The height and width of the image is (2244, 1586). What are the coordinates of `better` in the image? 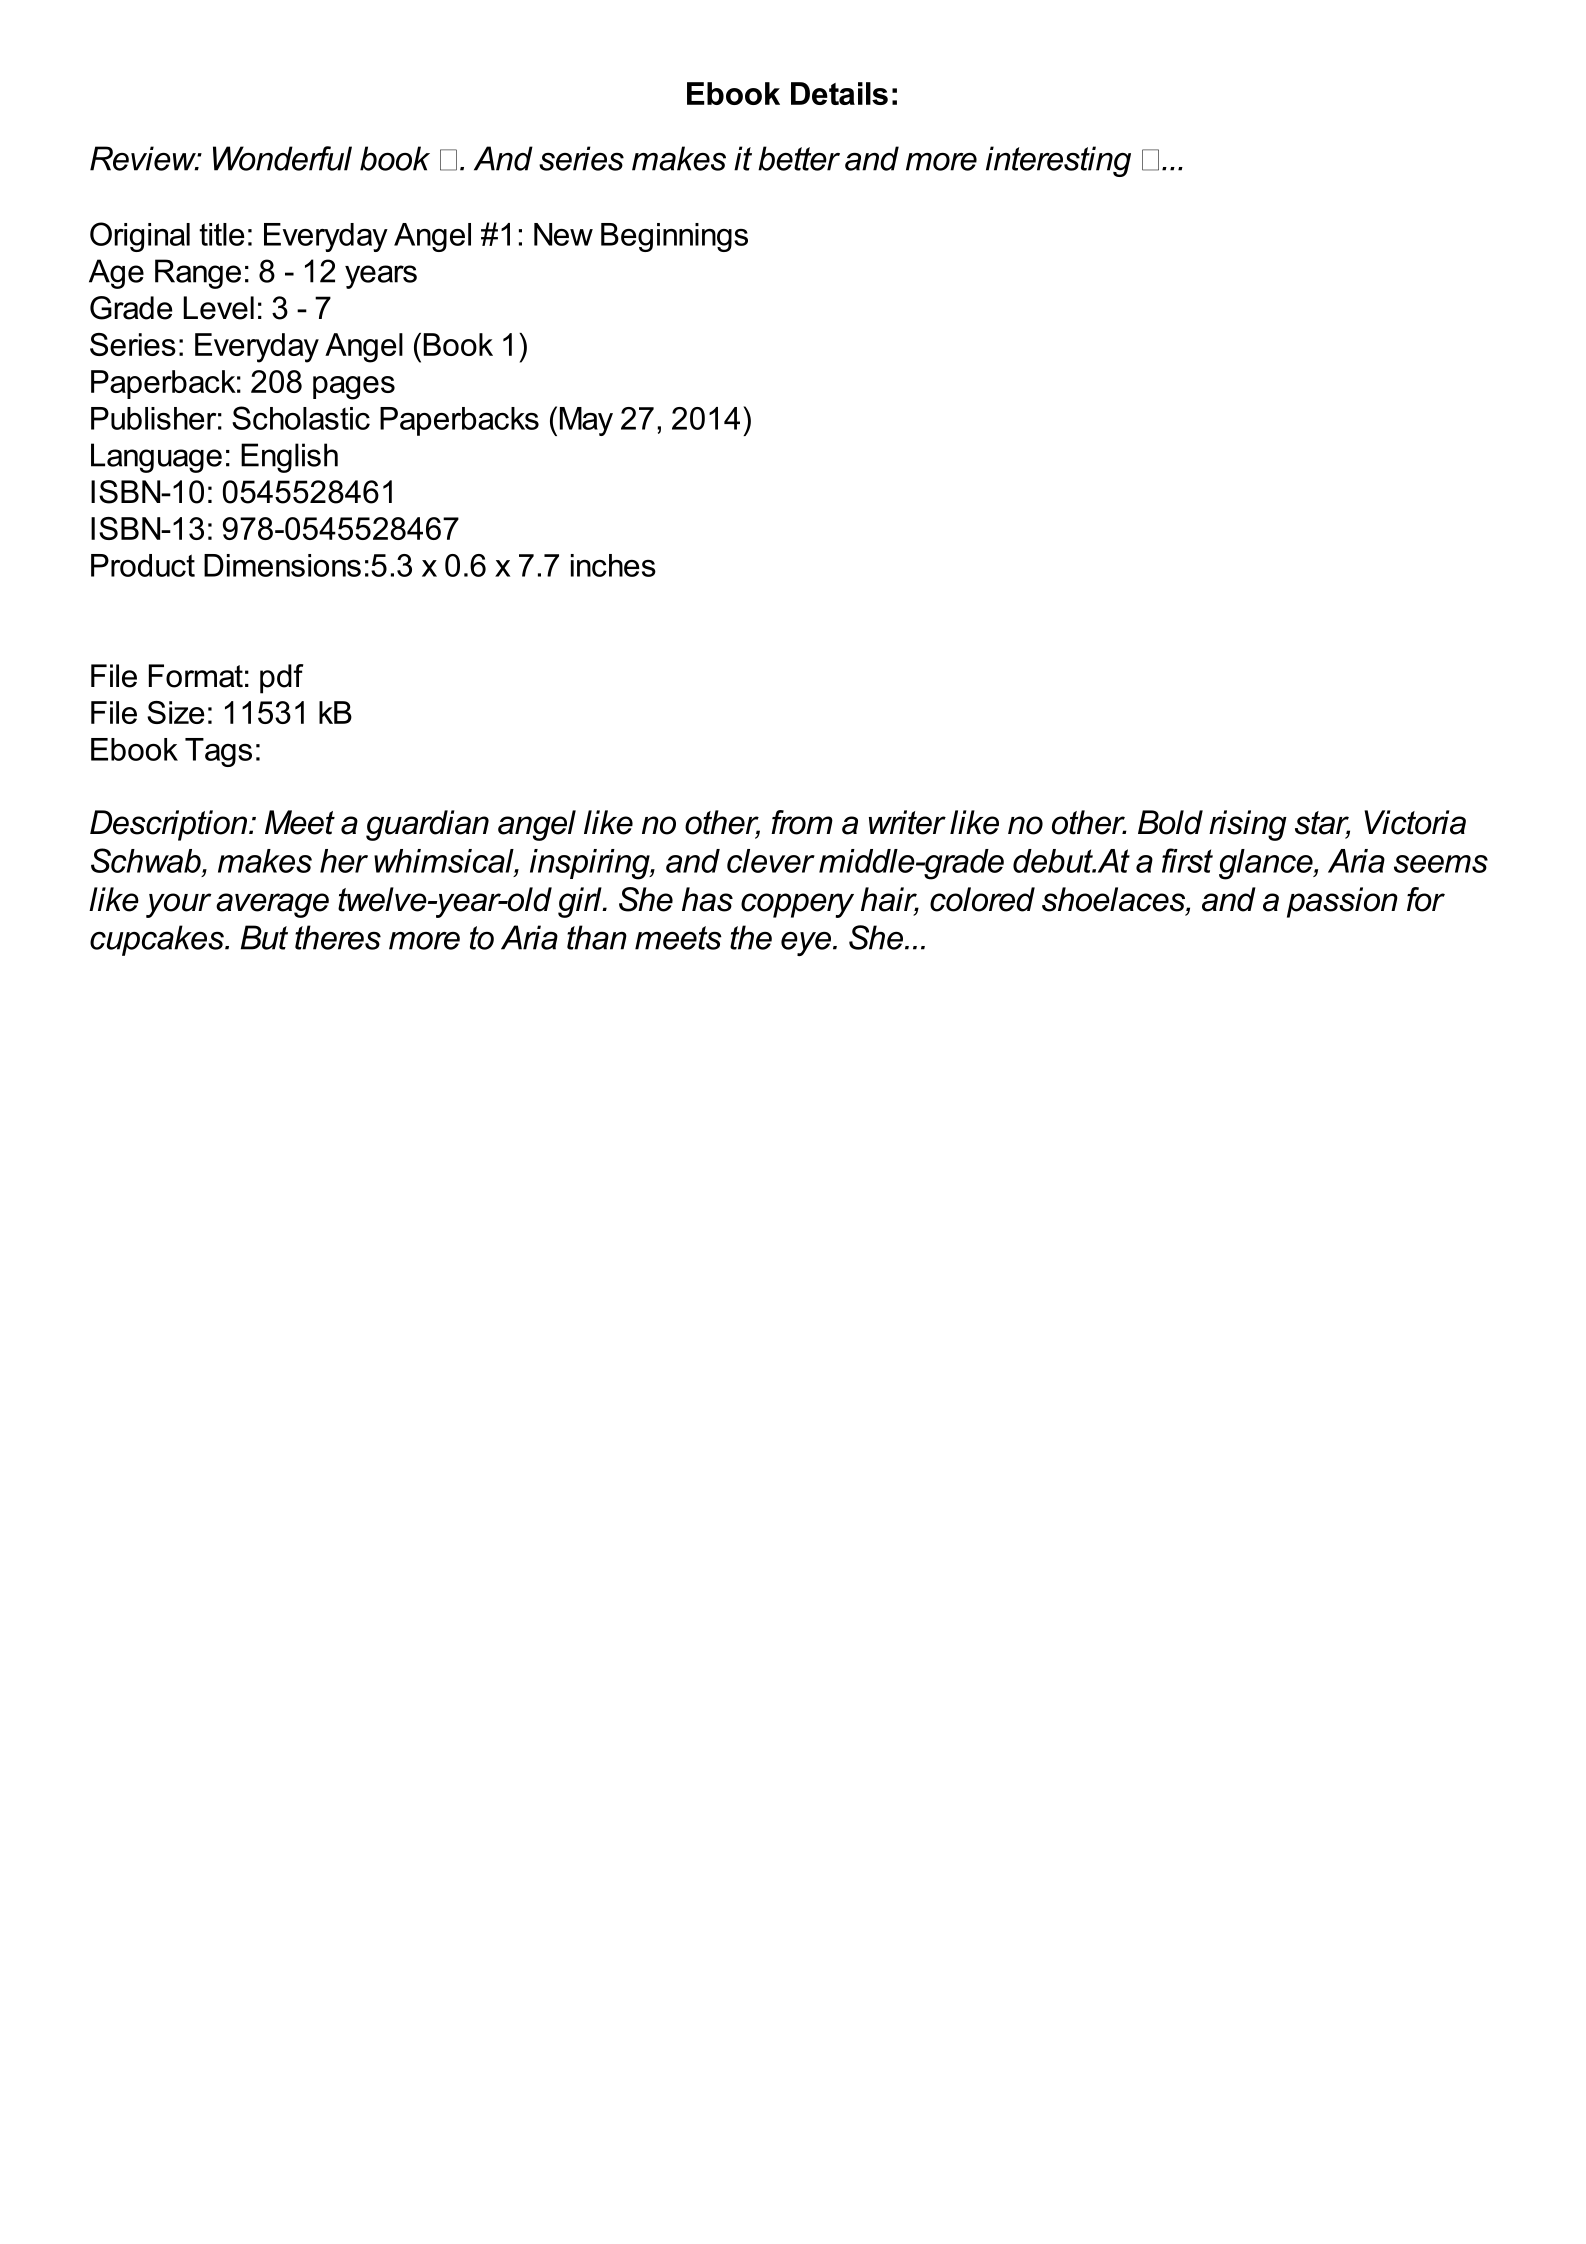 It's located at (799, 158).
